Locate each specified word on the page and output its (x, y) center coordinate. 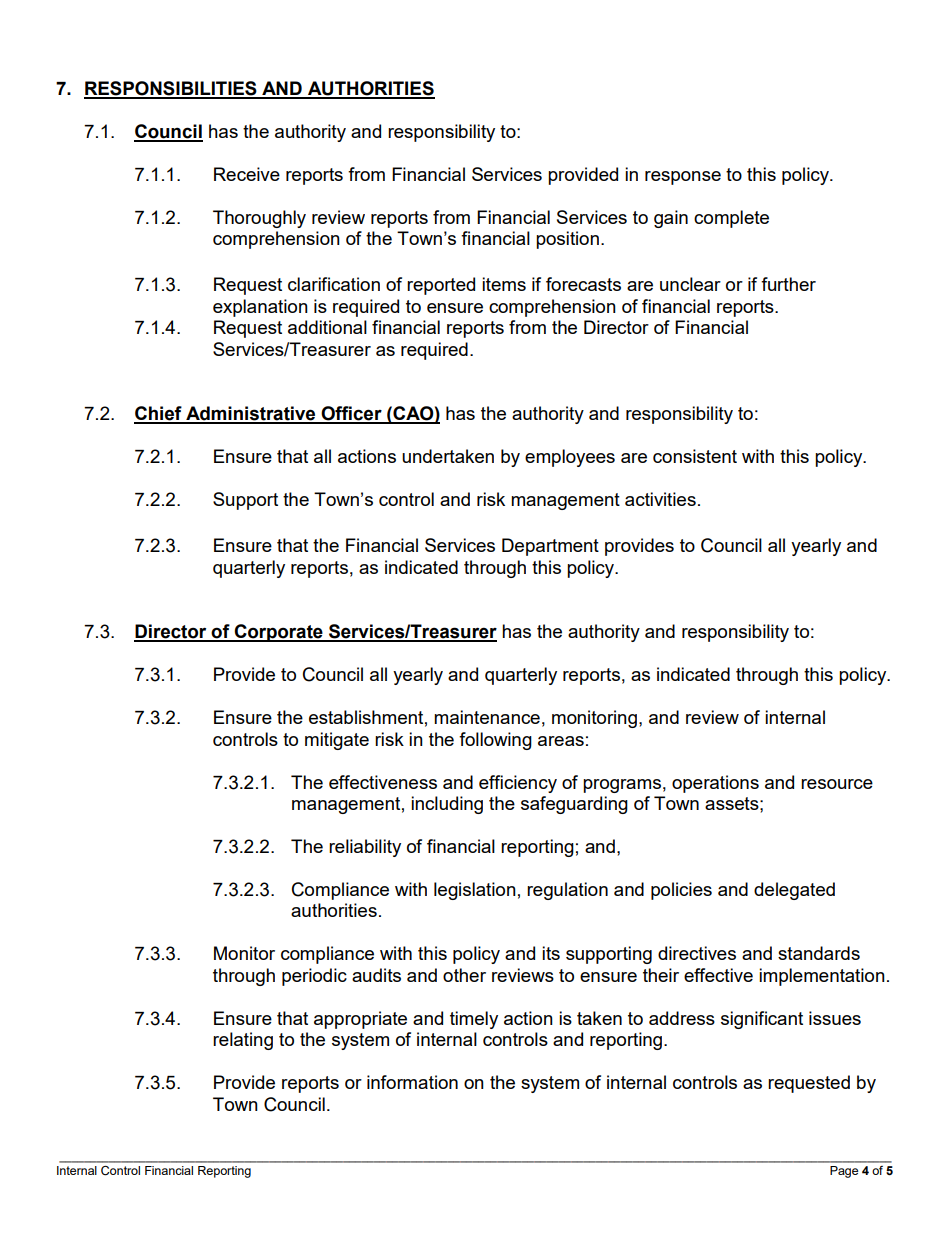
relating (243, 1041)
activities (660, 499)
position (567, 240)
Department (550, 547)
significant (762, 1020)
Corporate (278, 633)
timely (474, 1020)
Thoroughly (259, 219)
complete (731, 219)
